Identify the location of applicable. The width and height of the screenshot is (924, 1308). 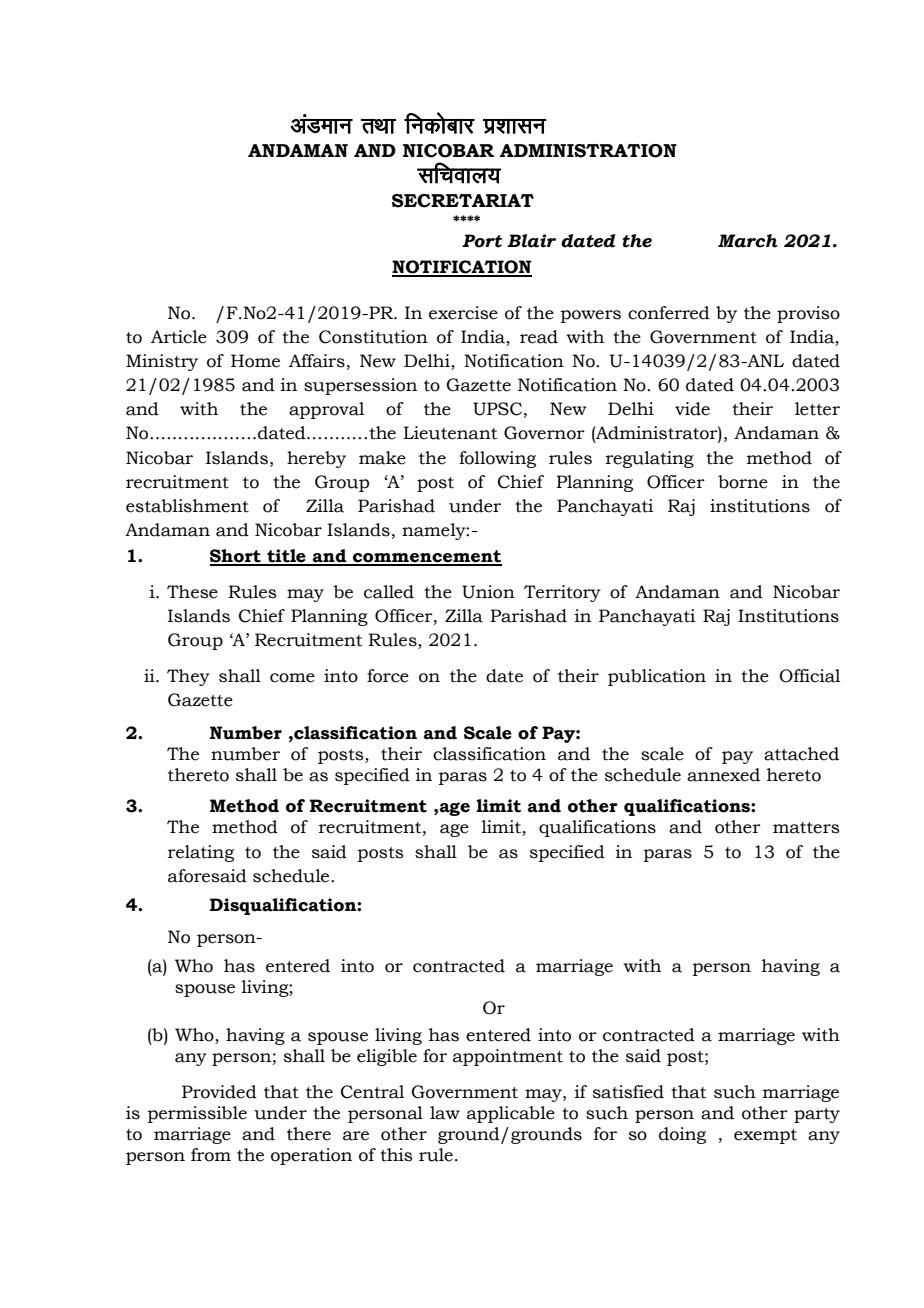
(511, 1114).
